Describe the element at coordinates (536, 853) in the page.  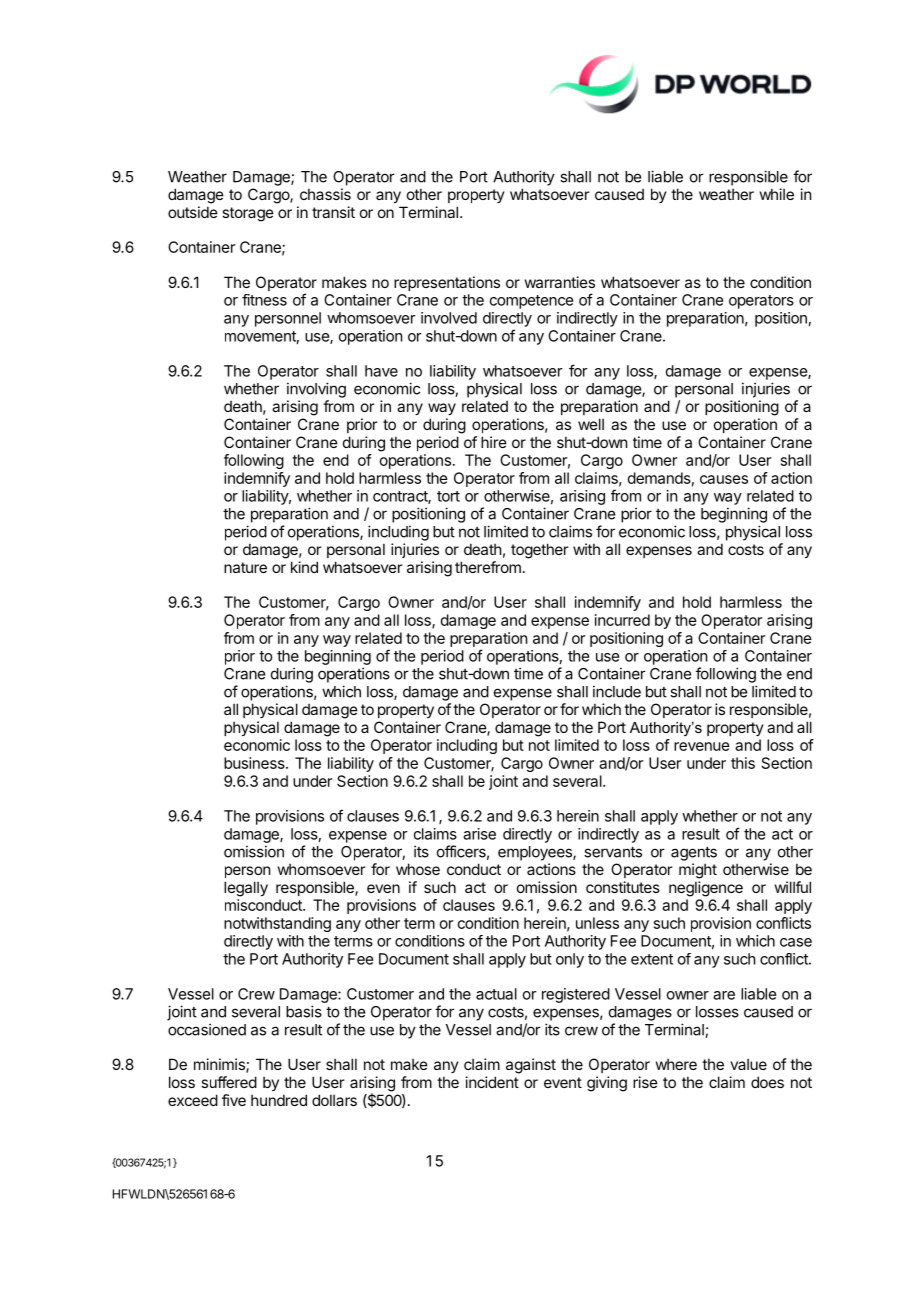
I see `employees` at that location.
